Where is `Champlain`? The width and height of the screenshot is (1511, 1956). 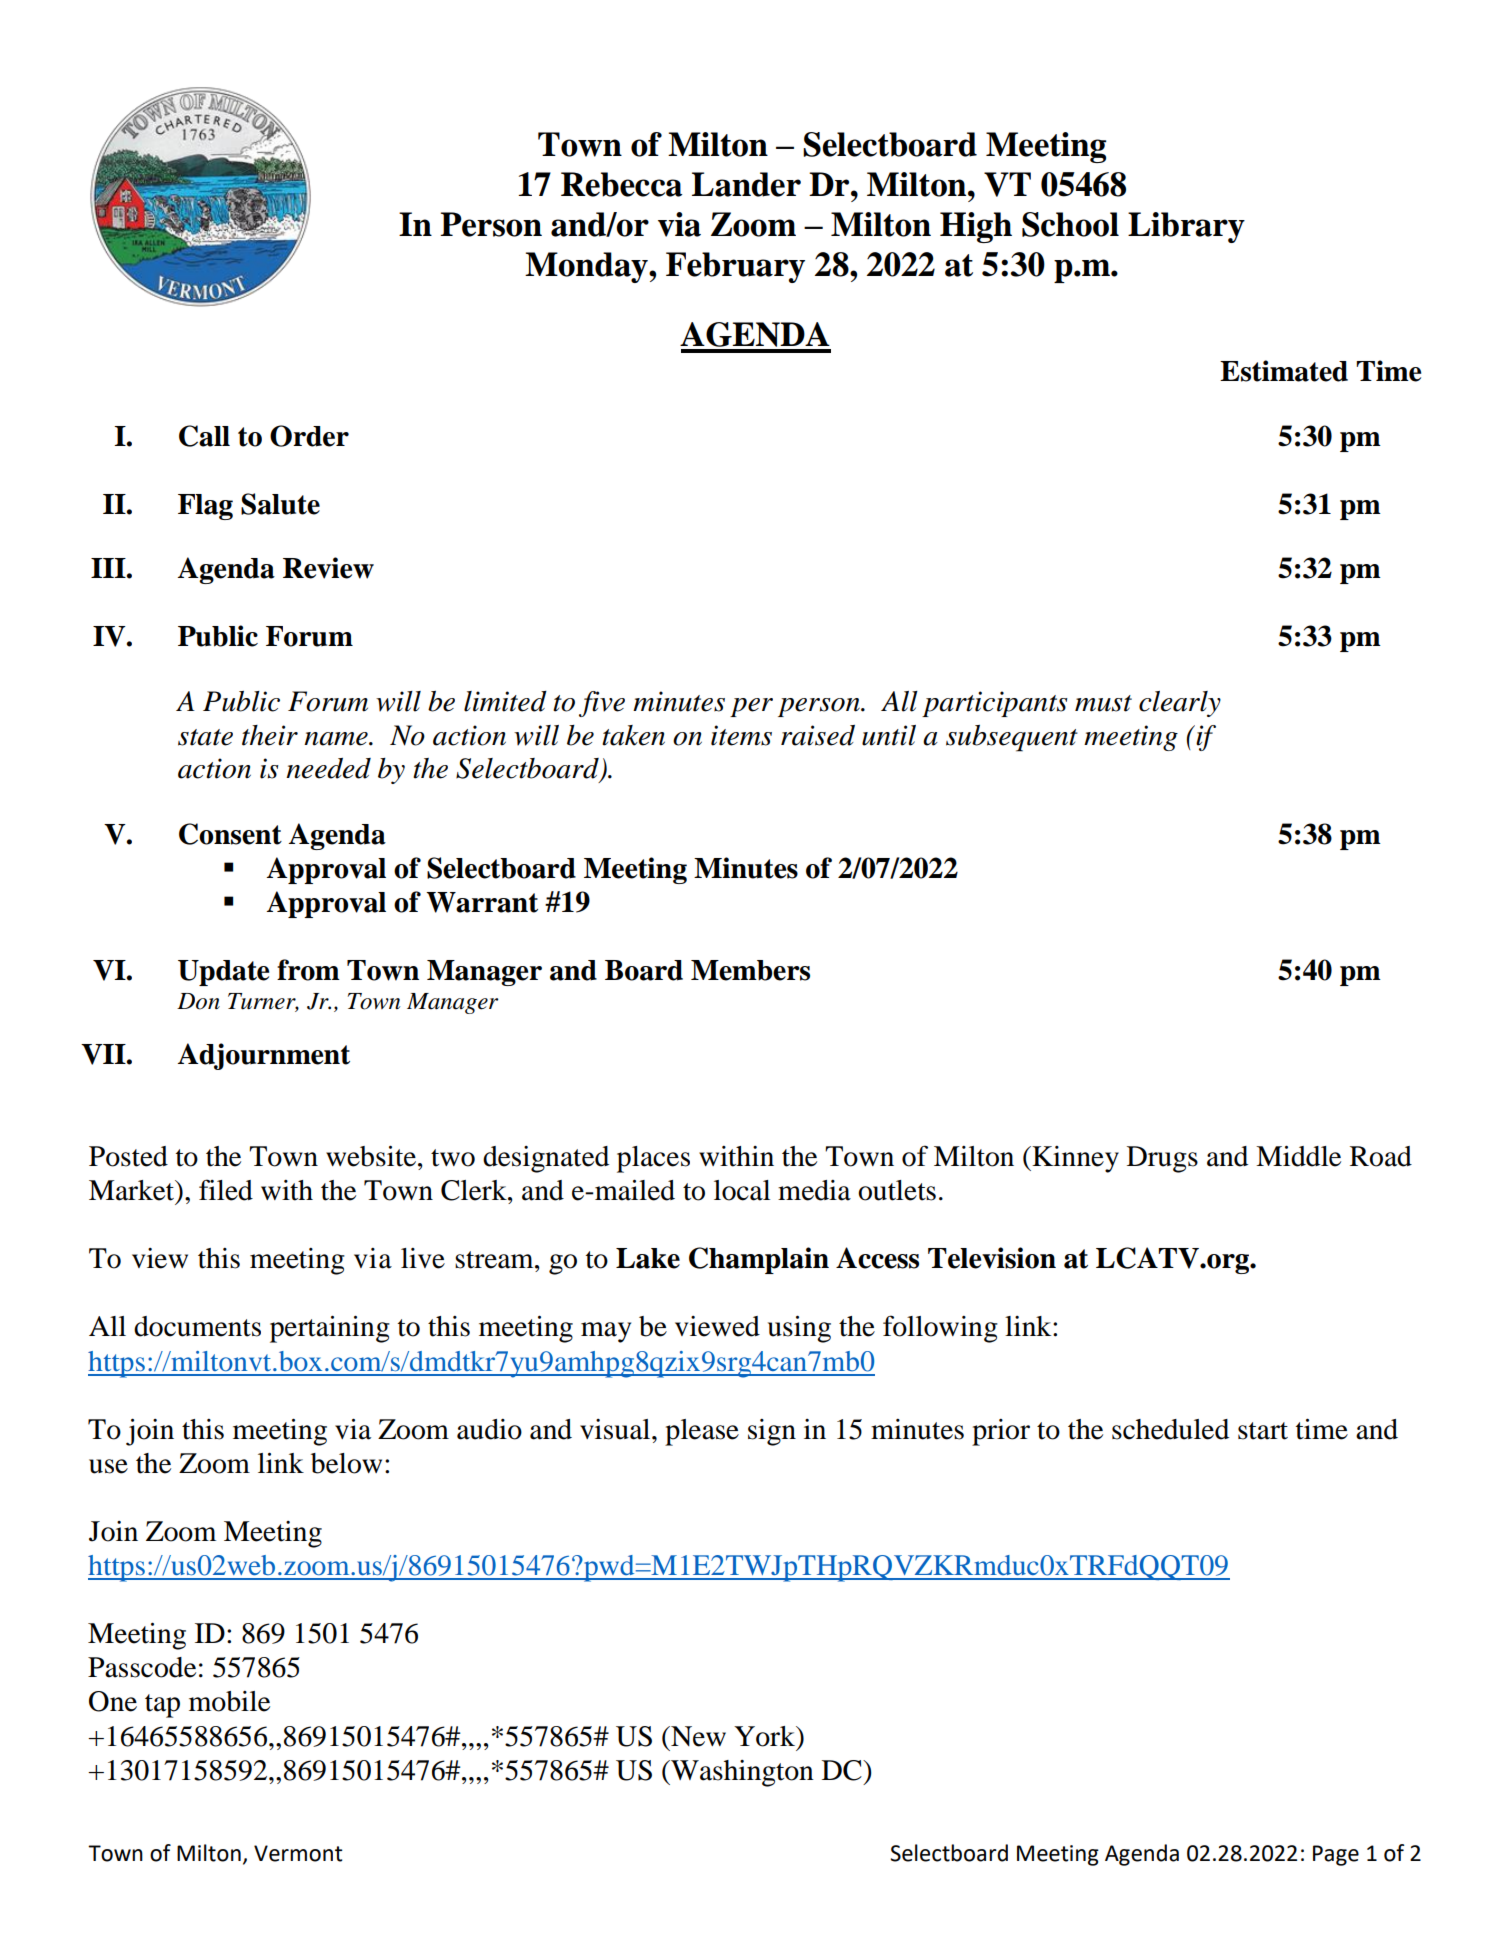 Champlain is located at coordinates (759, 1260).
